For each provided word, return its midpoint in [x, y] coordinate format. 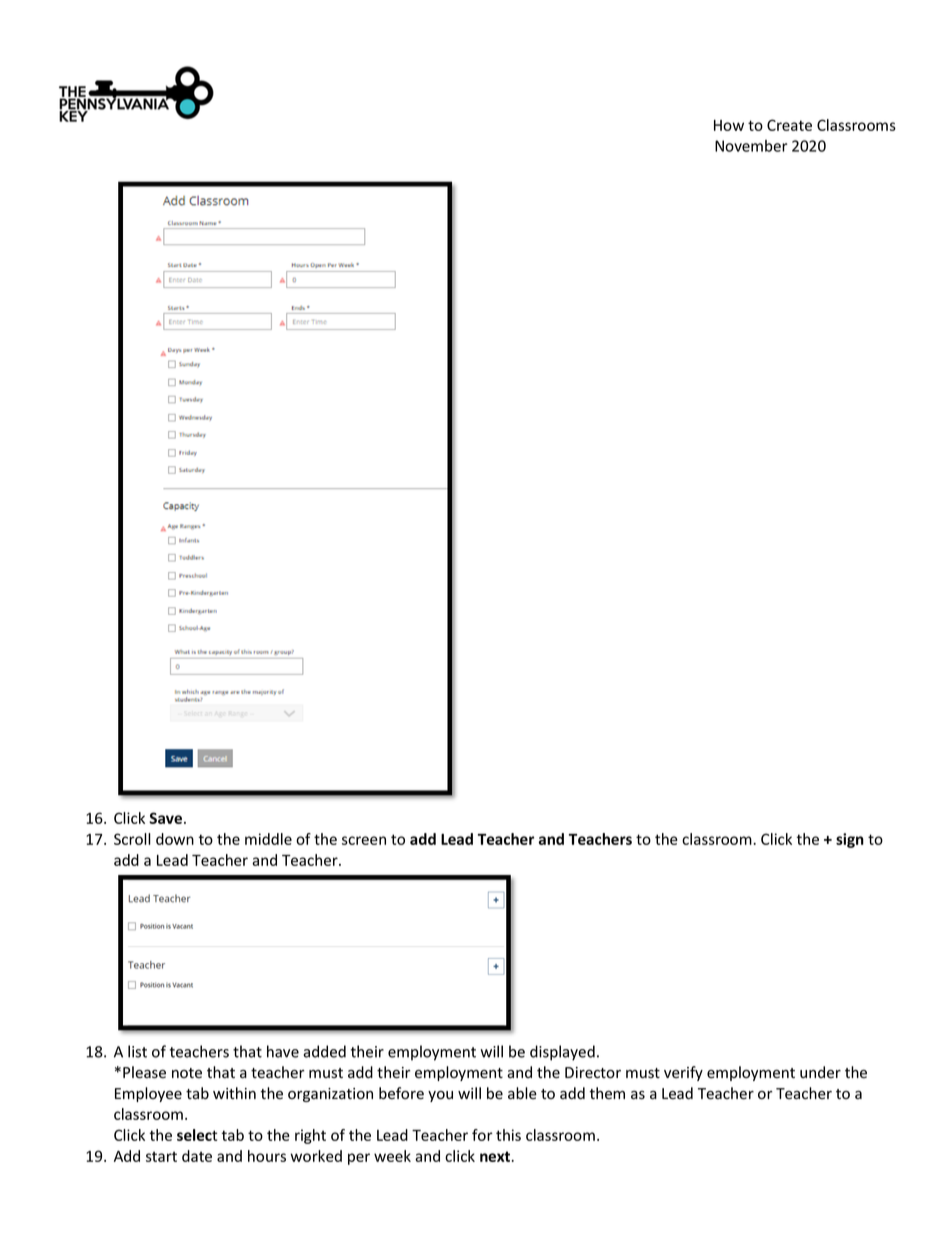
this [508, 1135]
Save [167, 818]
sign [850, 840]
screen [364, 840]
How [729, 125]
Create [789, 125]
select [197, 1135]
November [751, 146]
